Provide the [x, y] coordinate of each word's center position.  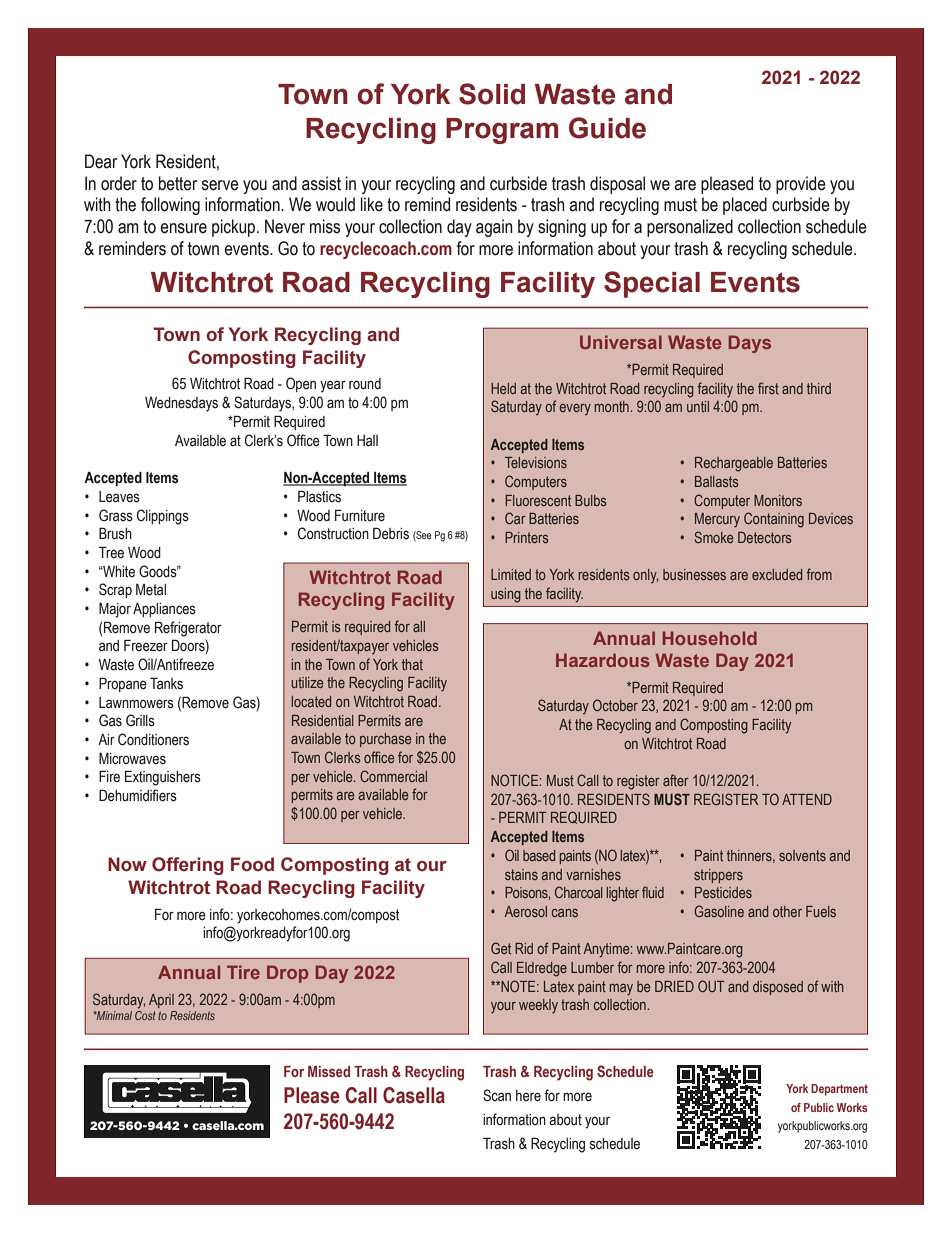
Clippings [163, 517]
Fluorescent [538, 500]
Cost [145, 1014]
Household [710, 638]
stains [521, 874]
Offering [188, 866]
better [178, 183]
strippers [718, 876]
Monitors [778, 500]
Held [503, 388]
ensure [183, 228]
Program [502, 131]
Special [652, 284]
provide [801, 185]
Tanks [166, 683]
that [412, 664]
